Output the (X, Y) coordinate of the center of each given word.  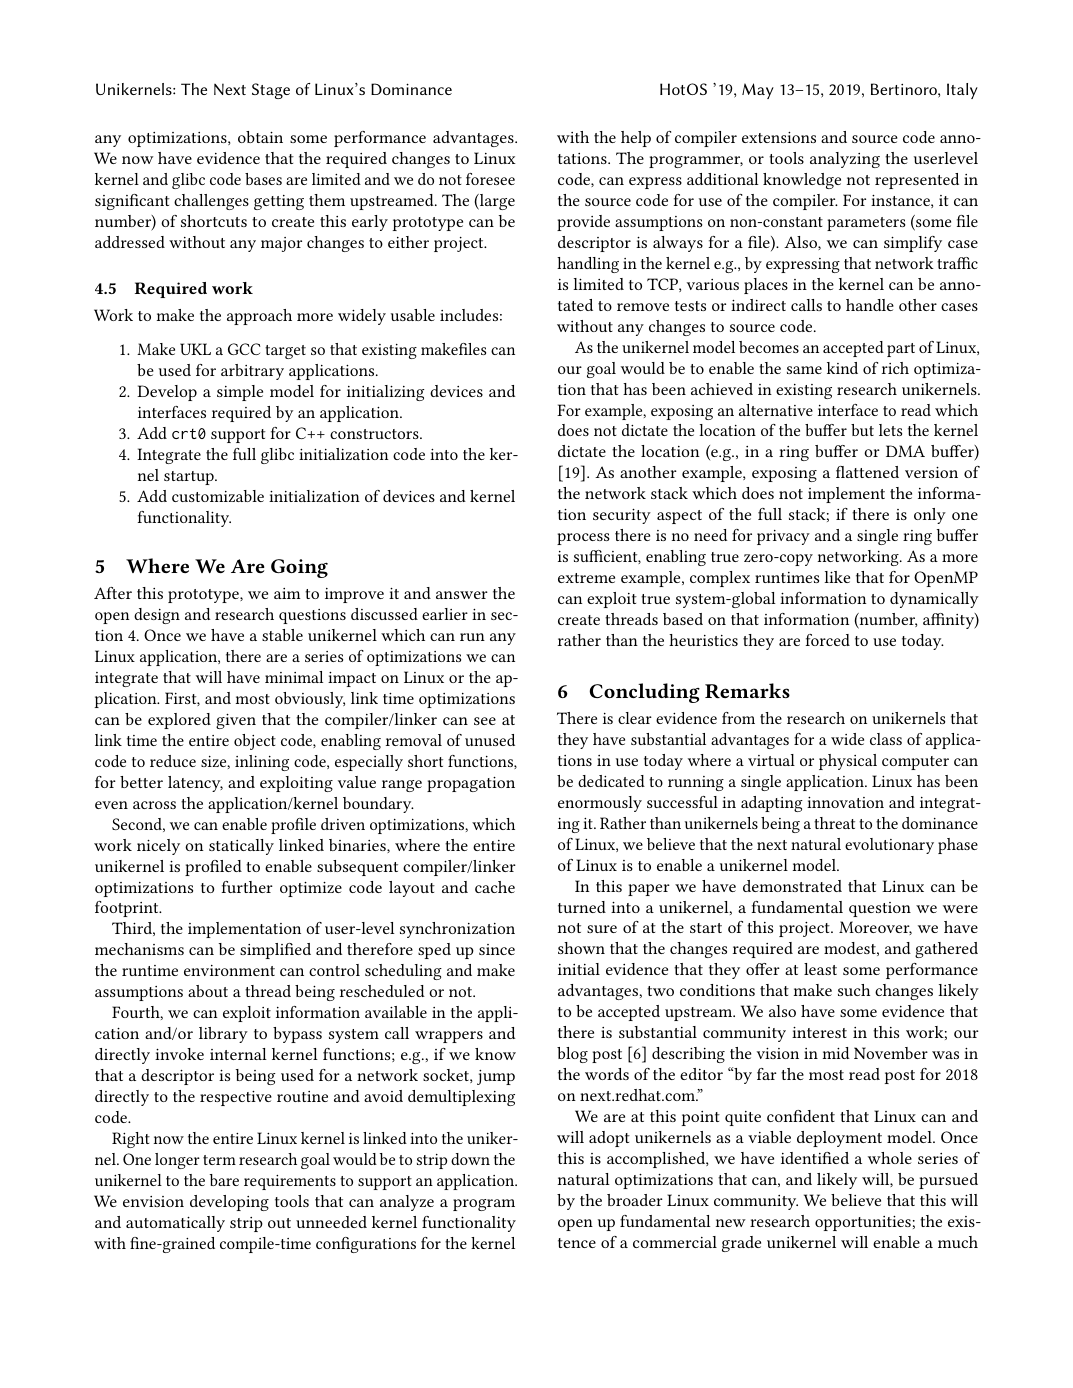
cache (495, 887)
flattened (867, 472)
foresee (490, 179)
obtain (260, 137)
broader (635, 1200)
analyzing (845, 160)
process (583, 539)
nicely (158, 847)
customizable (218, 496)
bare (224, 1180)
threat (834, 823)
